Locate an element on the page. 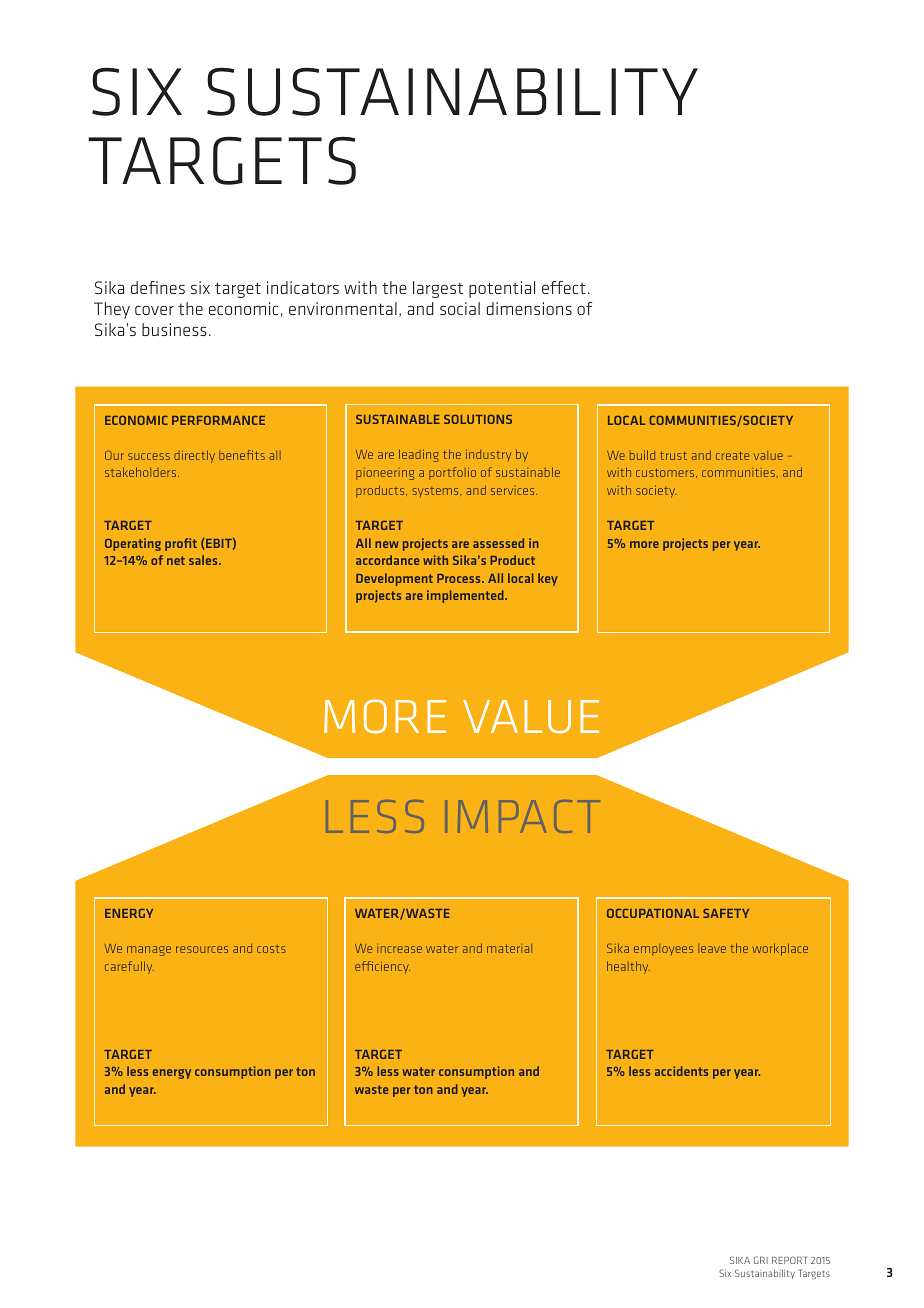 The height and width of the document is (1308, 924). safety is located at coordinates (726, 913).
